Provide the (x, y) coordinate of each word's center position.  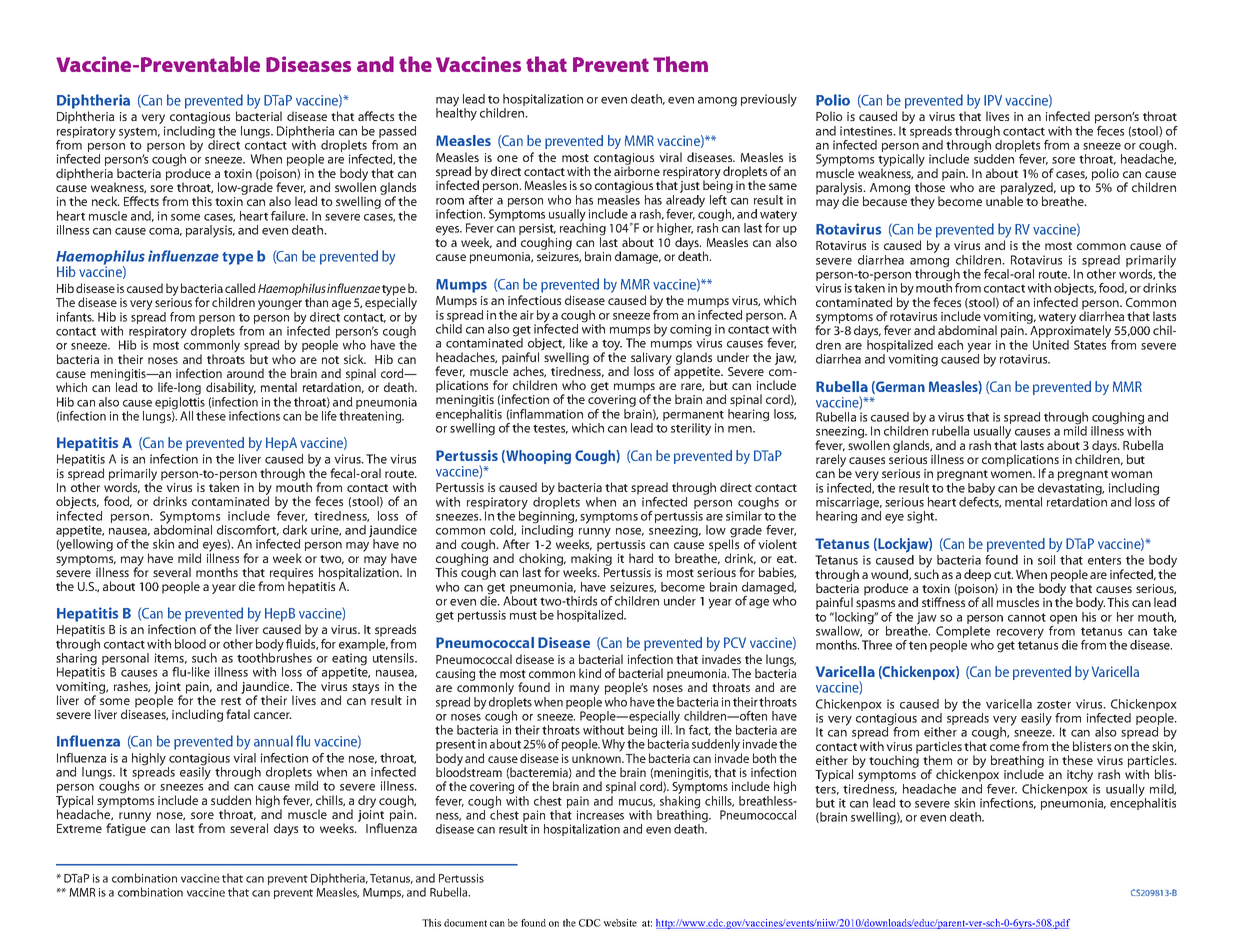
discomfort (248, 530)
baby (981, 490)
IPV (993, 100)
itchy (1081, 777)
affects (376, 116)
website (620, 923)
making (591, 559)
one (507, 158)
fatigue (126, 828)
